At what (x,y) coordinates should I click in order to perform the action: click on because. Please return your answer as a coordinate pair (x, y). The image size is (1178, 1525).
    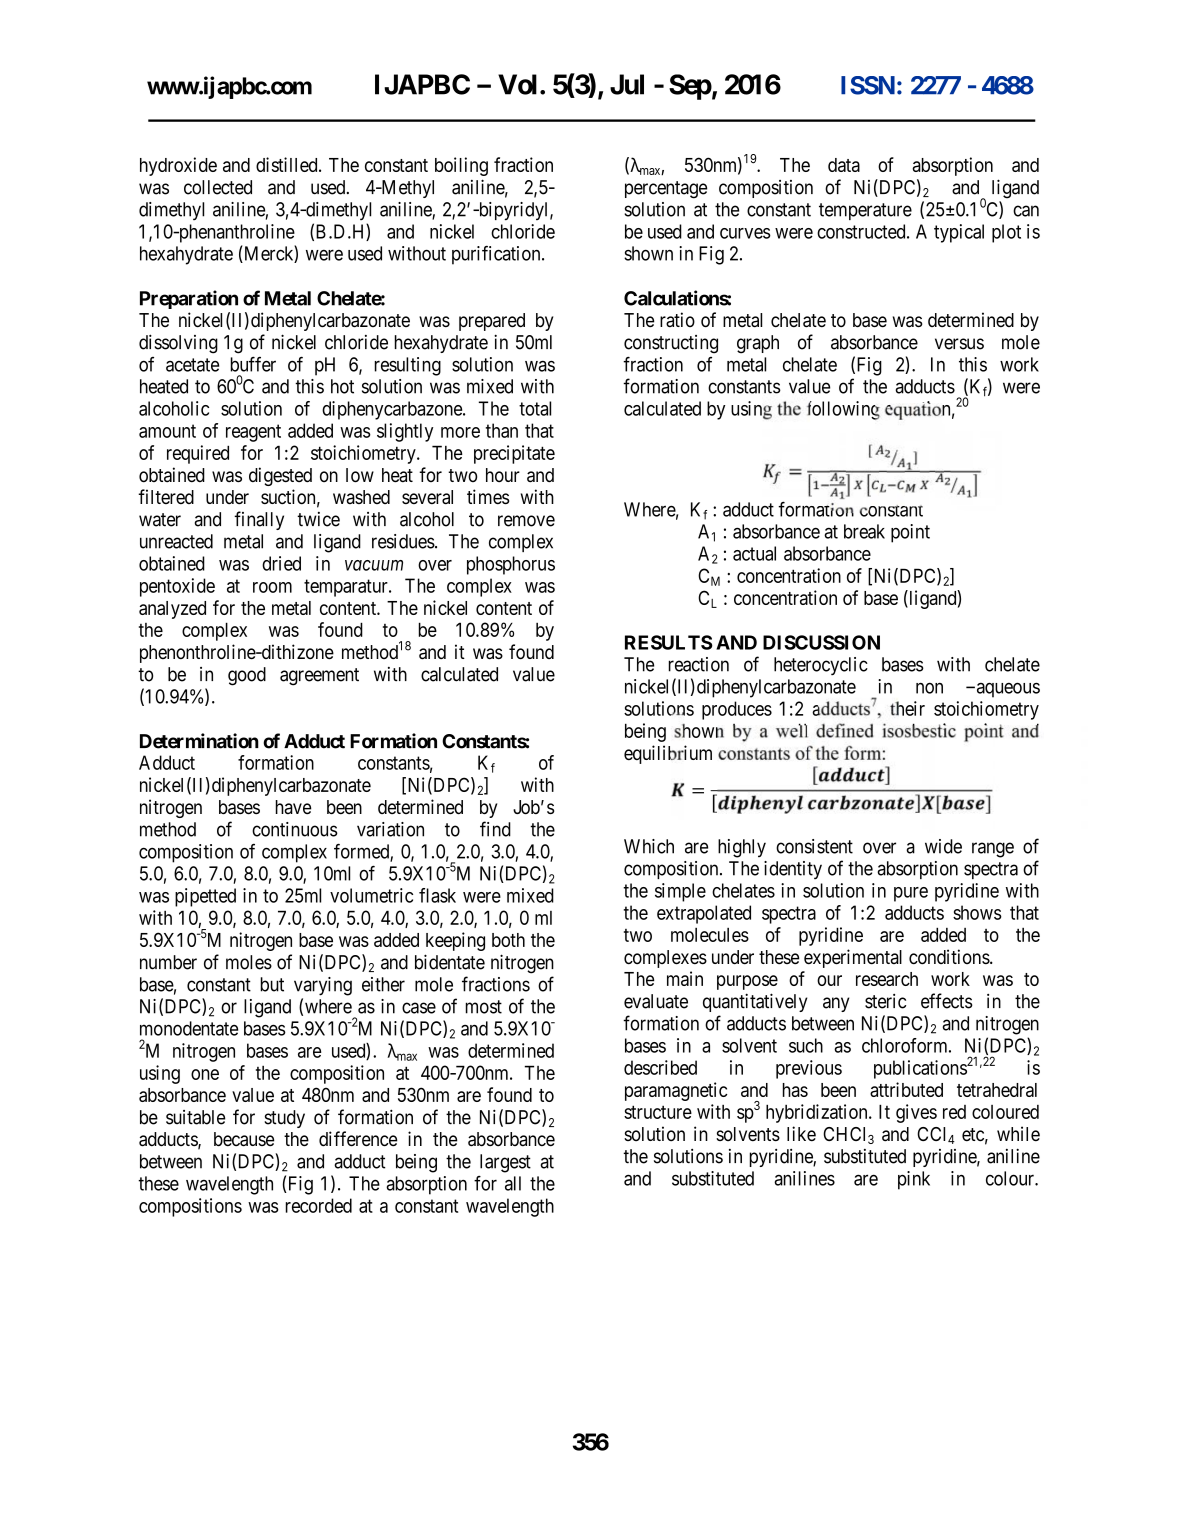
    Looking at the image, I should click on (244, 1139).
